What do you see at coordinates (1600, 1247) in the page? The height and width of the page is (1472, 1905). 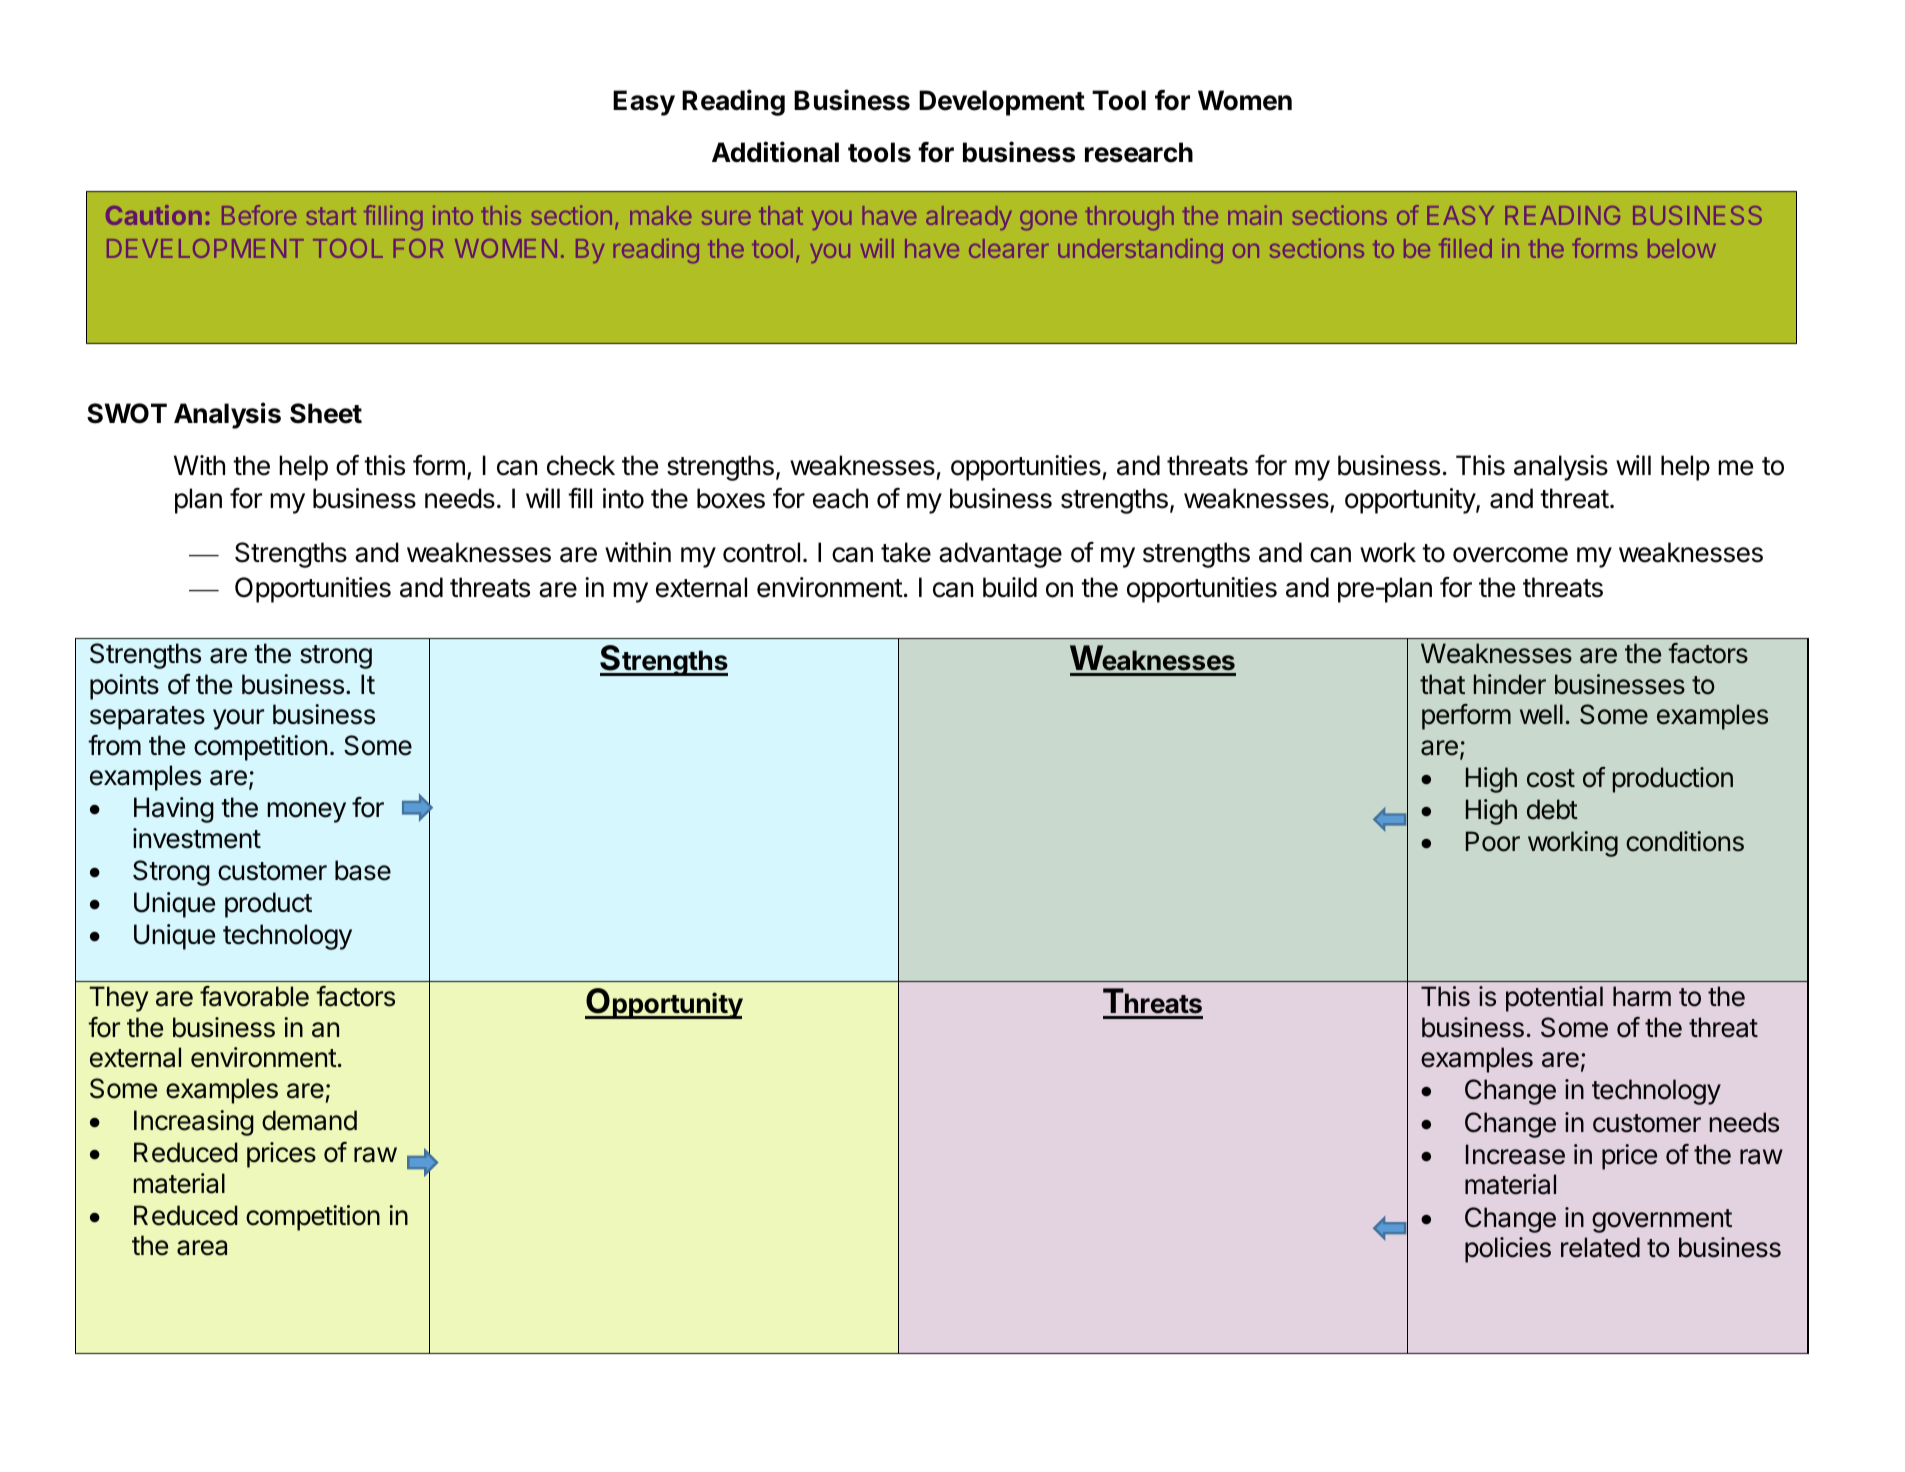 I see `related` at bounding box center [1600, 1247].
